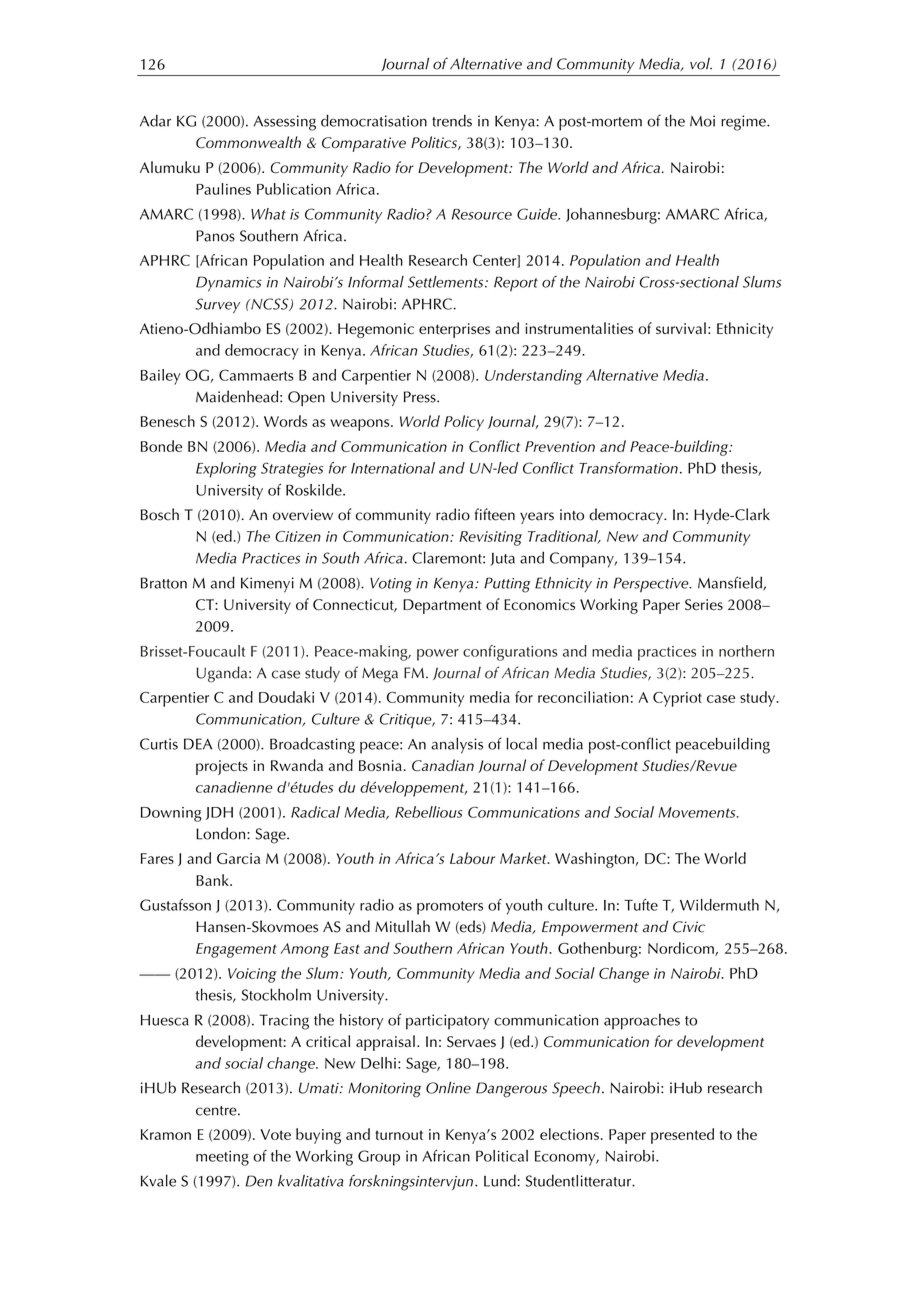 Image resolution: width=924 pixels, height=1308 pixels. Describe the element at coordinates (628, 468) in the screenshot. I see `Transformation` at that location.
